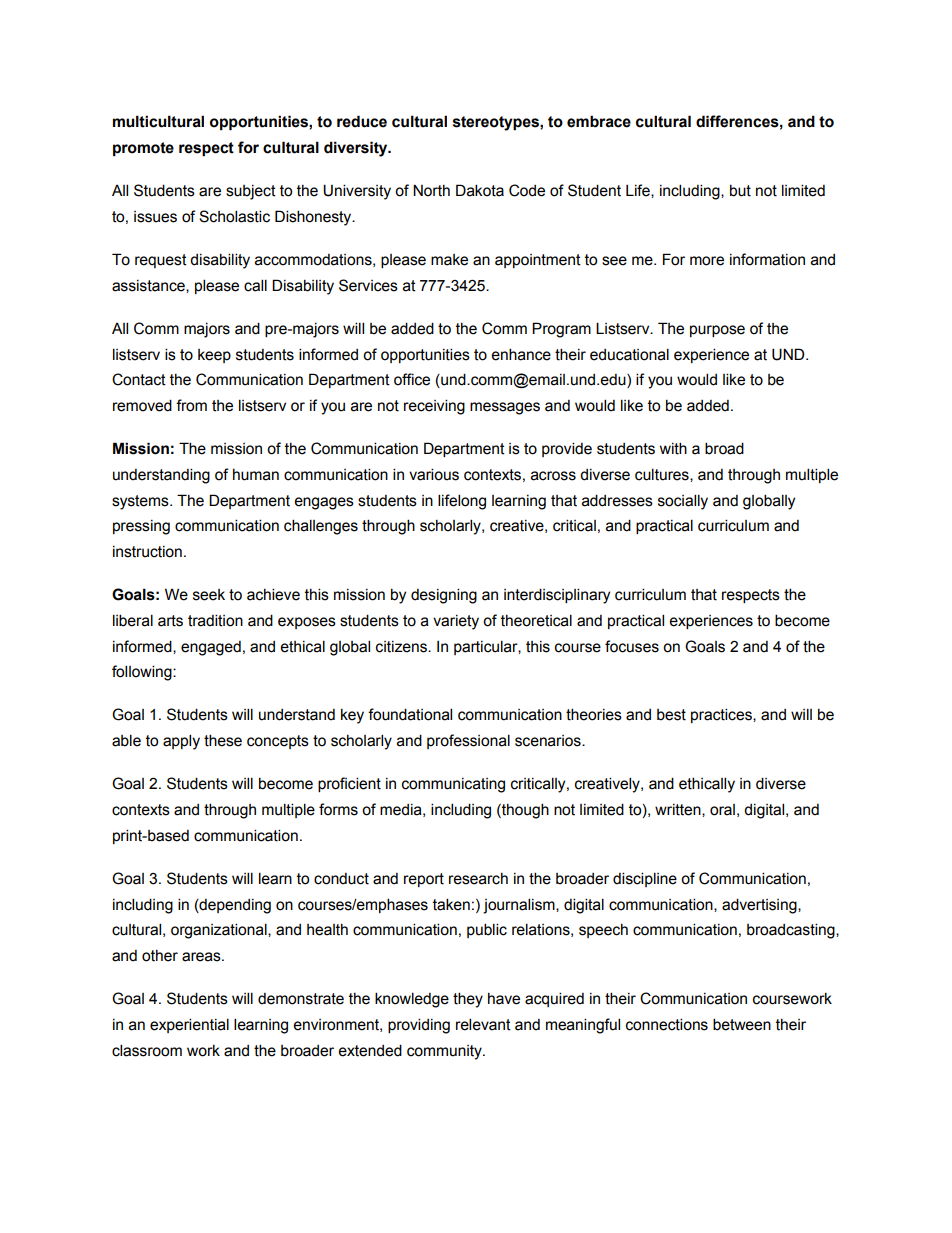 The width and height of the page is (952, 1233). What do you see at coordinates (189, 1025) in the page?
I see `experiential` at bounding box center [189, 1025].
